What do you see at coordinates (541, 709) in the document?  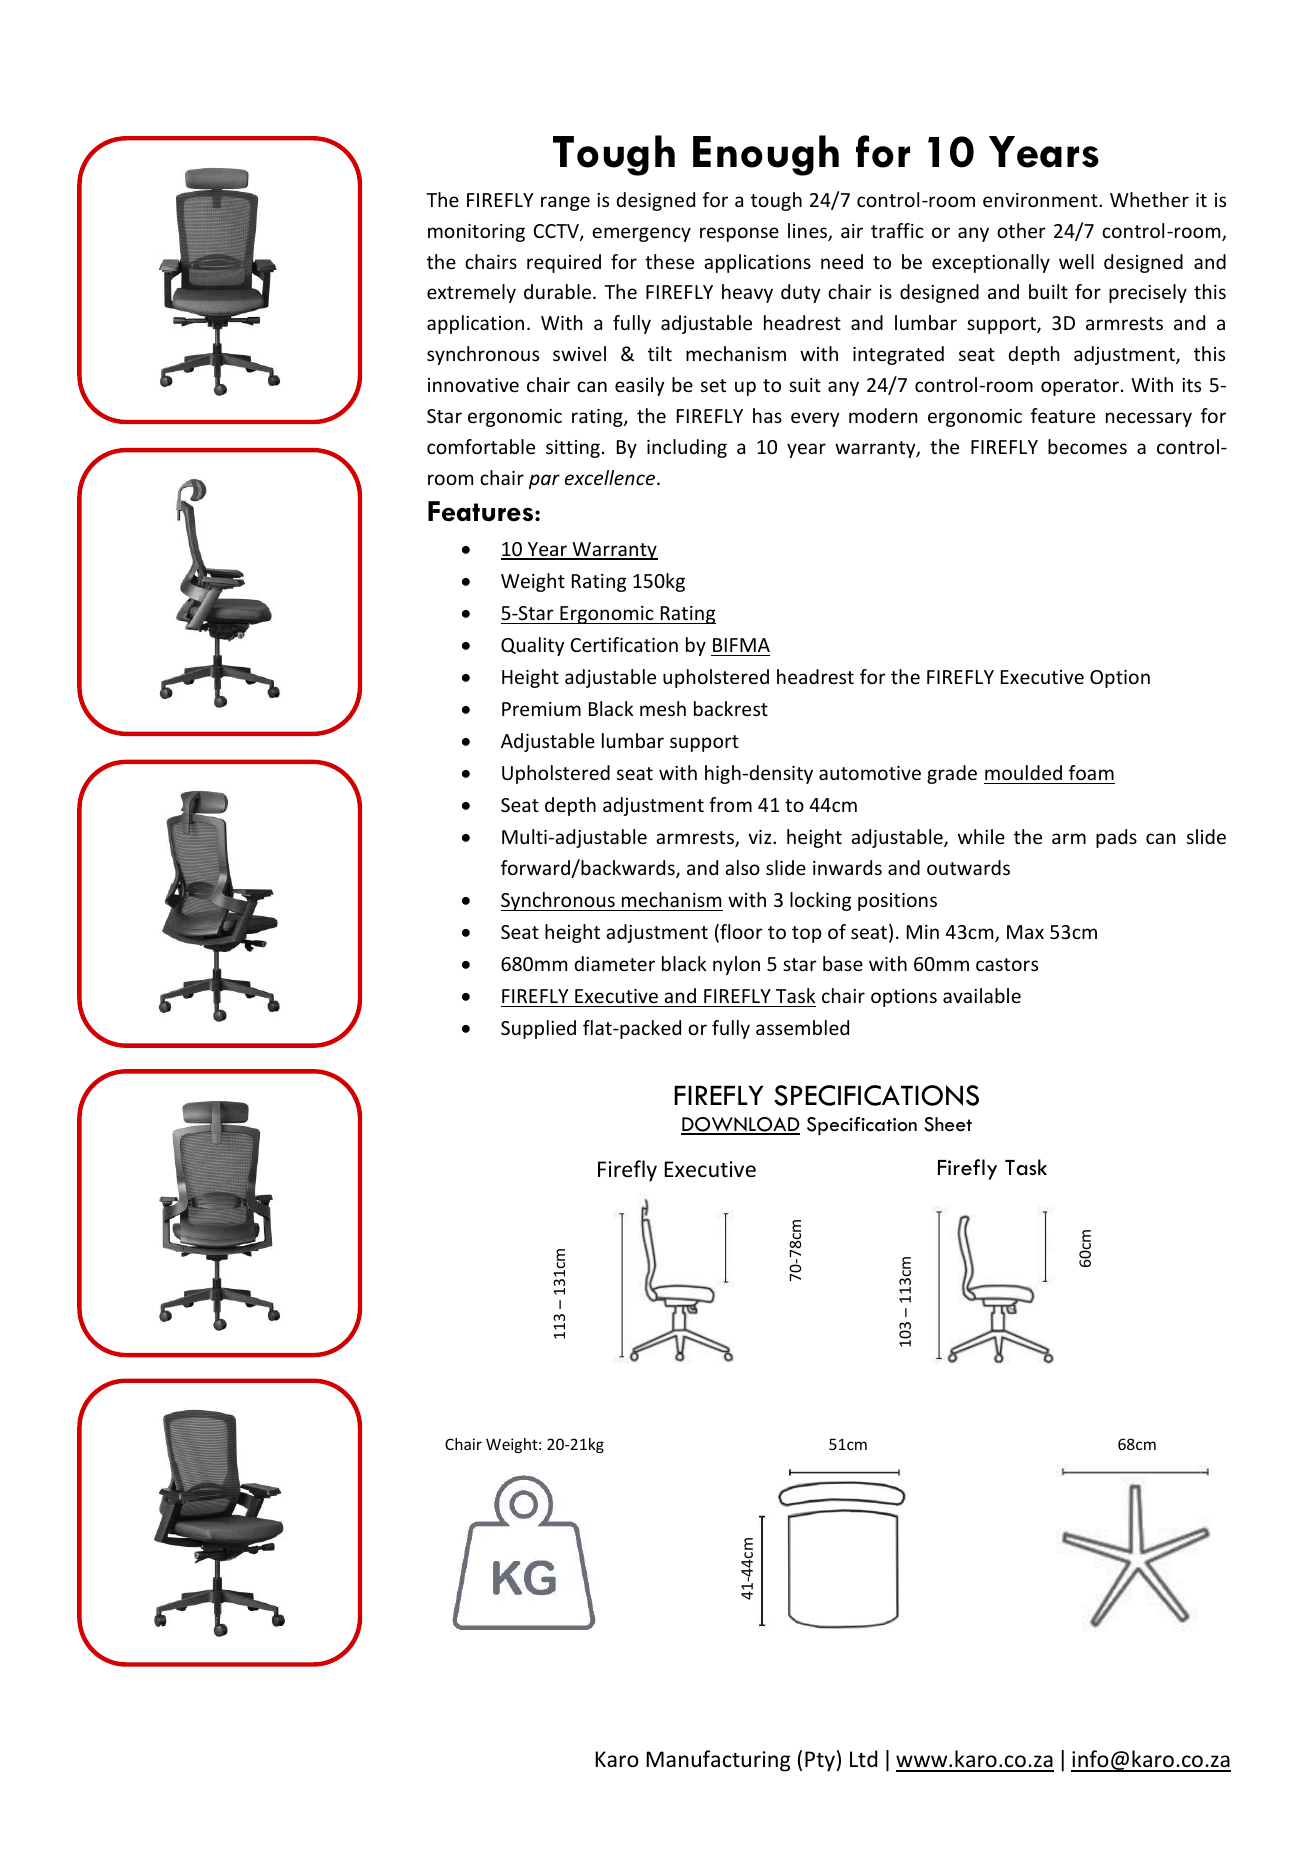 I see `Premium` at bounding box center [541, 709].
